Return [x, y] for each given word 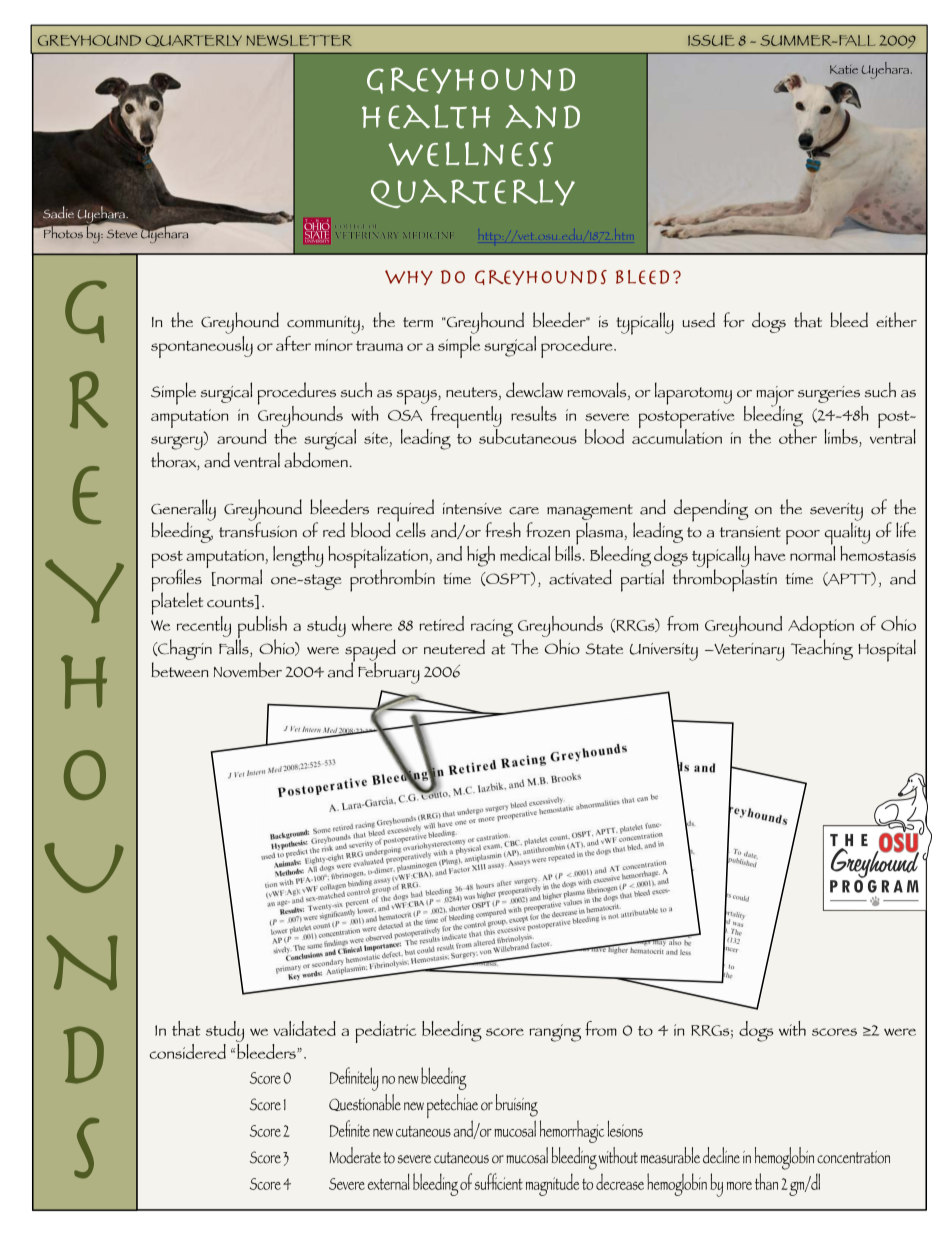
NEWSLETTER [299, 40]
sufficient [499, 1181]
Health [426, 117]
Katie [844, 69]
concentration [853, 1157]
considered [187, 1051]
